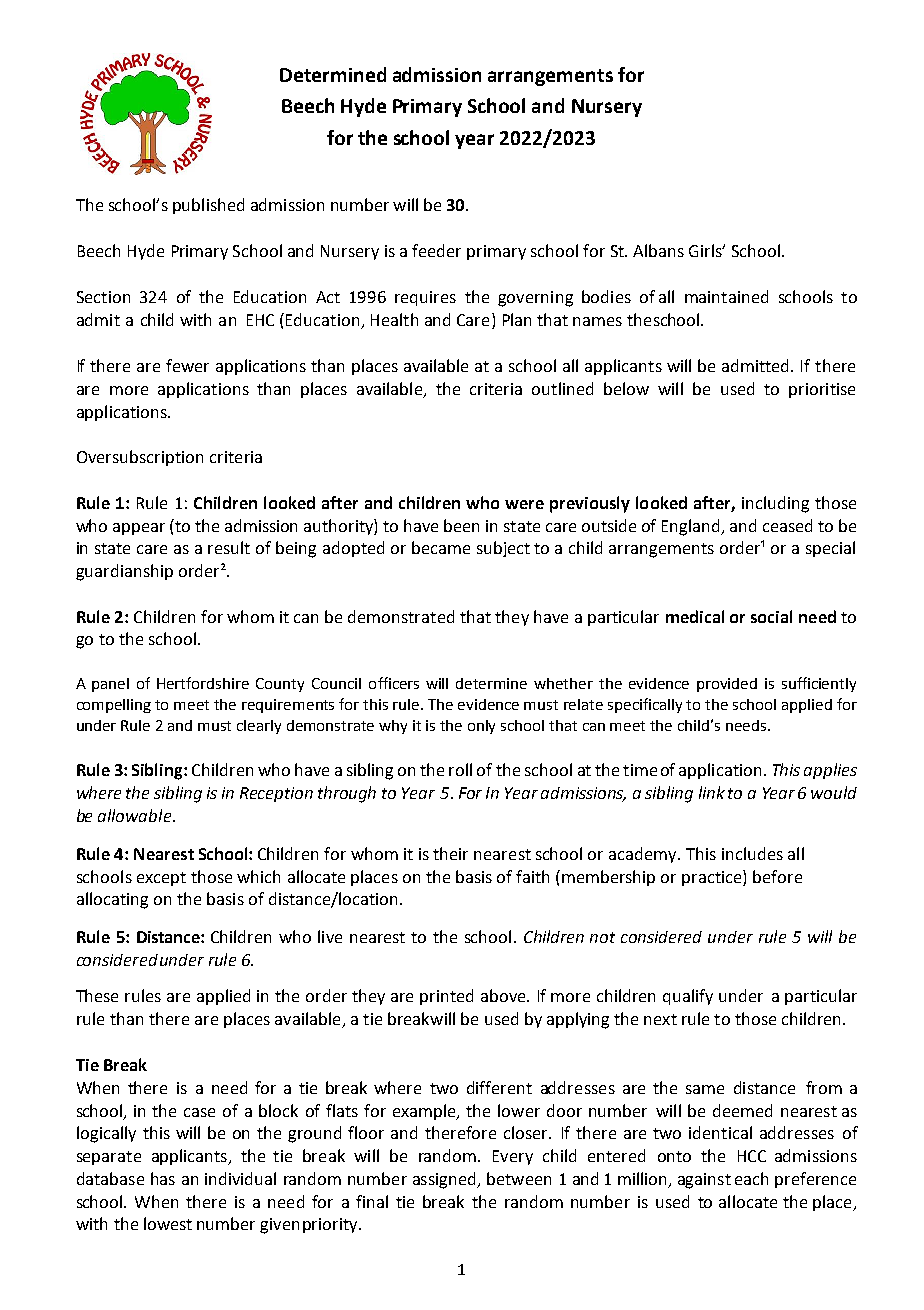 This screenshot has width=924, height=1310. What do you see at coordinates (208, 206) in the screenshot?
I see `published` at bounding box center [208, 206].
